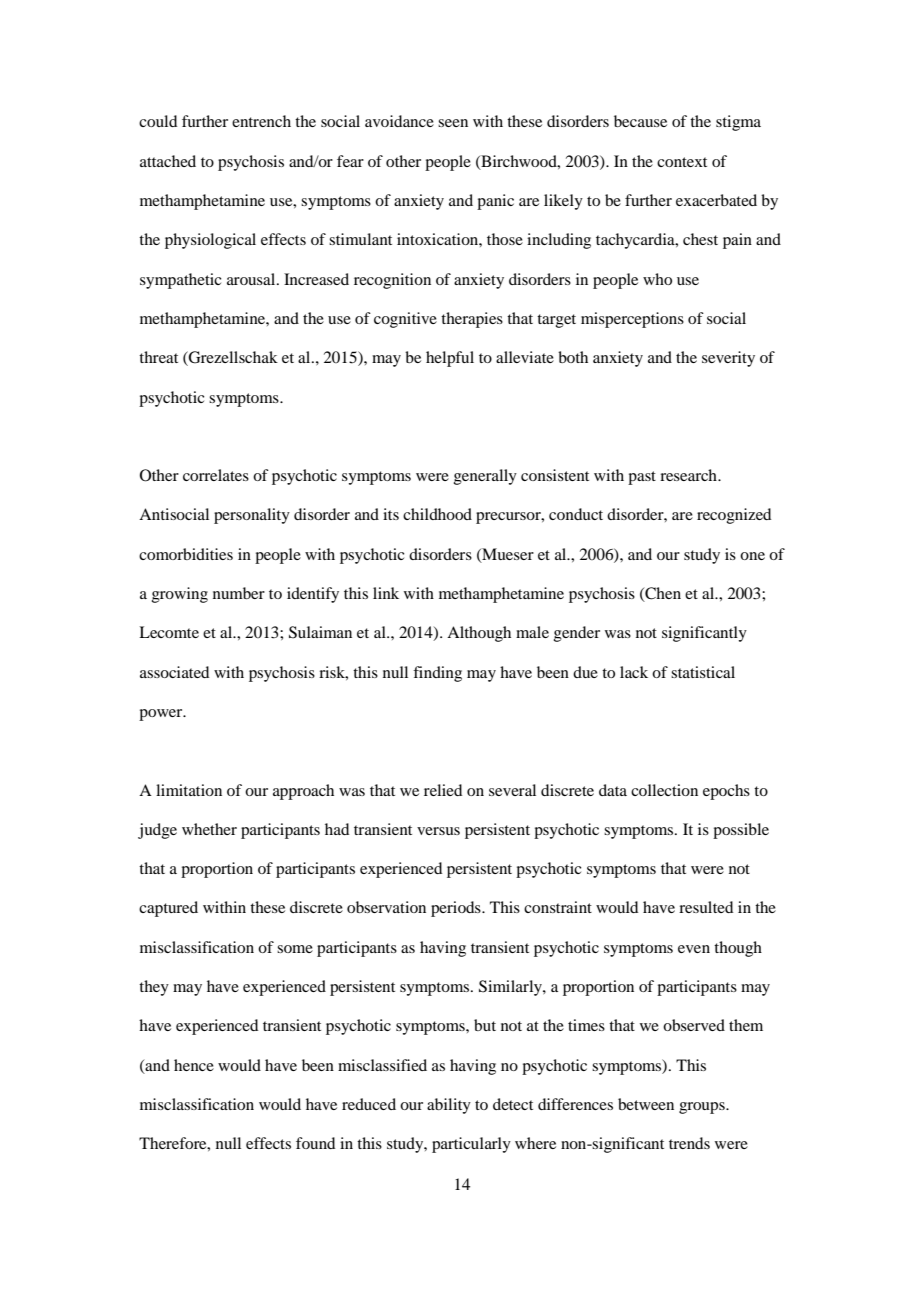 This page has width=924, height=1308. Describe the element at coordinates (682, 162) in the page. I see `context` at that location.
